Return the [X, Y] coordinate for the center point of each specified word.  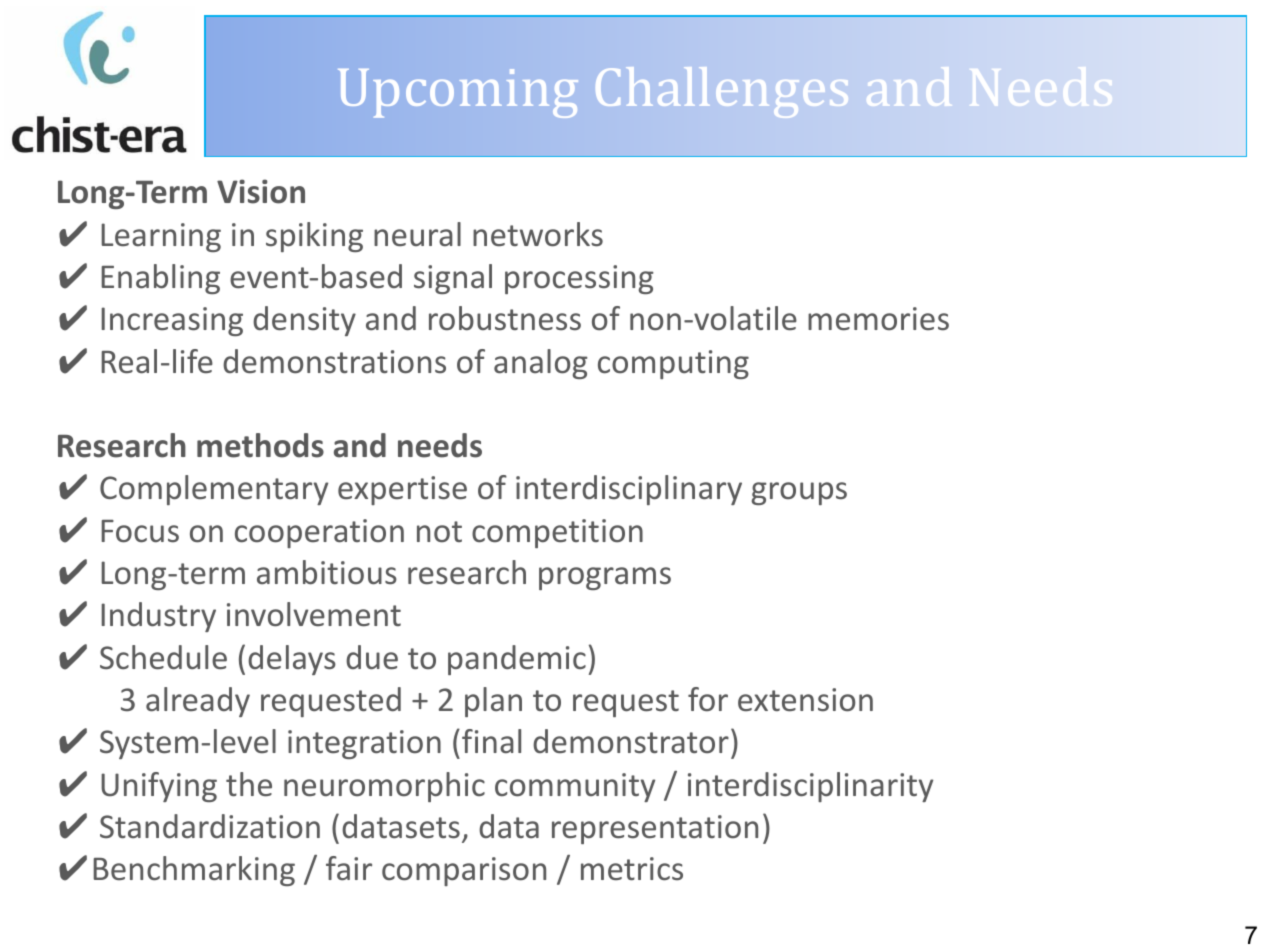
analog [541, 364]
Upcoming [458, 93]
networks [538, 234]
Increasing [172, 321]
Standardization [210, 826]
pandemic [517, 660]
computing [673, 364]
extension [805, 700]
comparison [464, 871]
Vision [261, 191]
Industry [158, 617]
